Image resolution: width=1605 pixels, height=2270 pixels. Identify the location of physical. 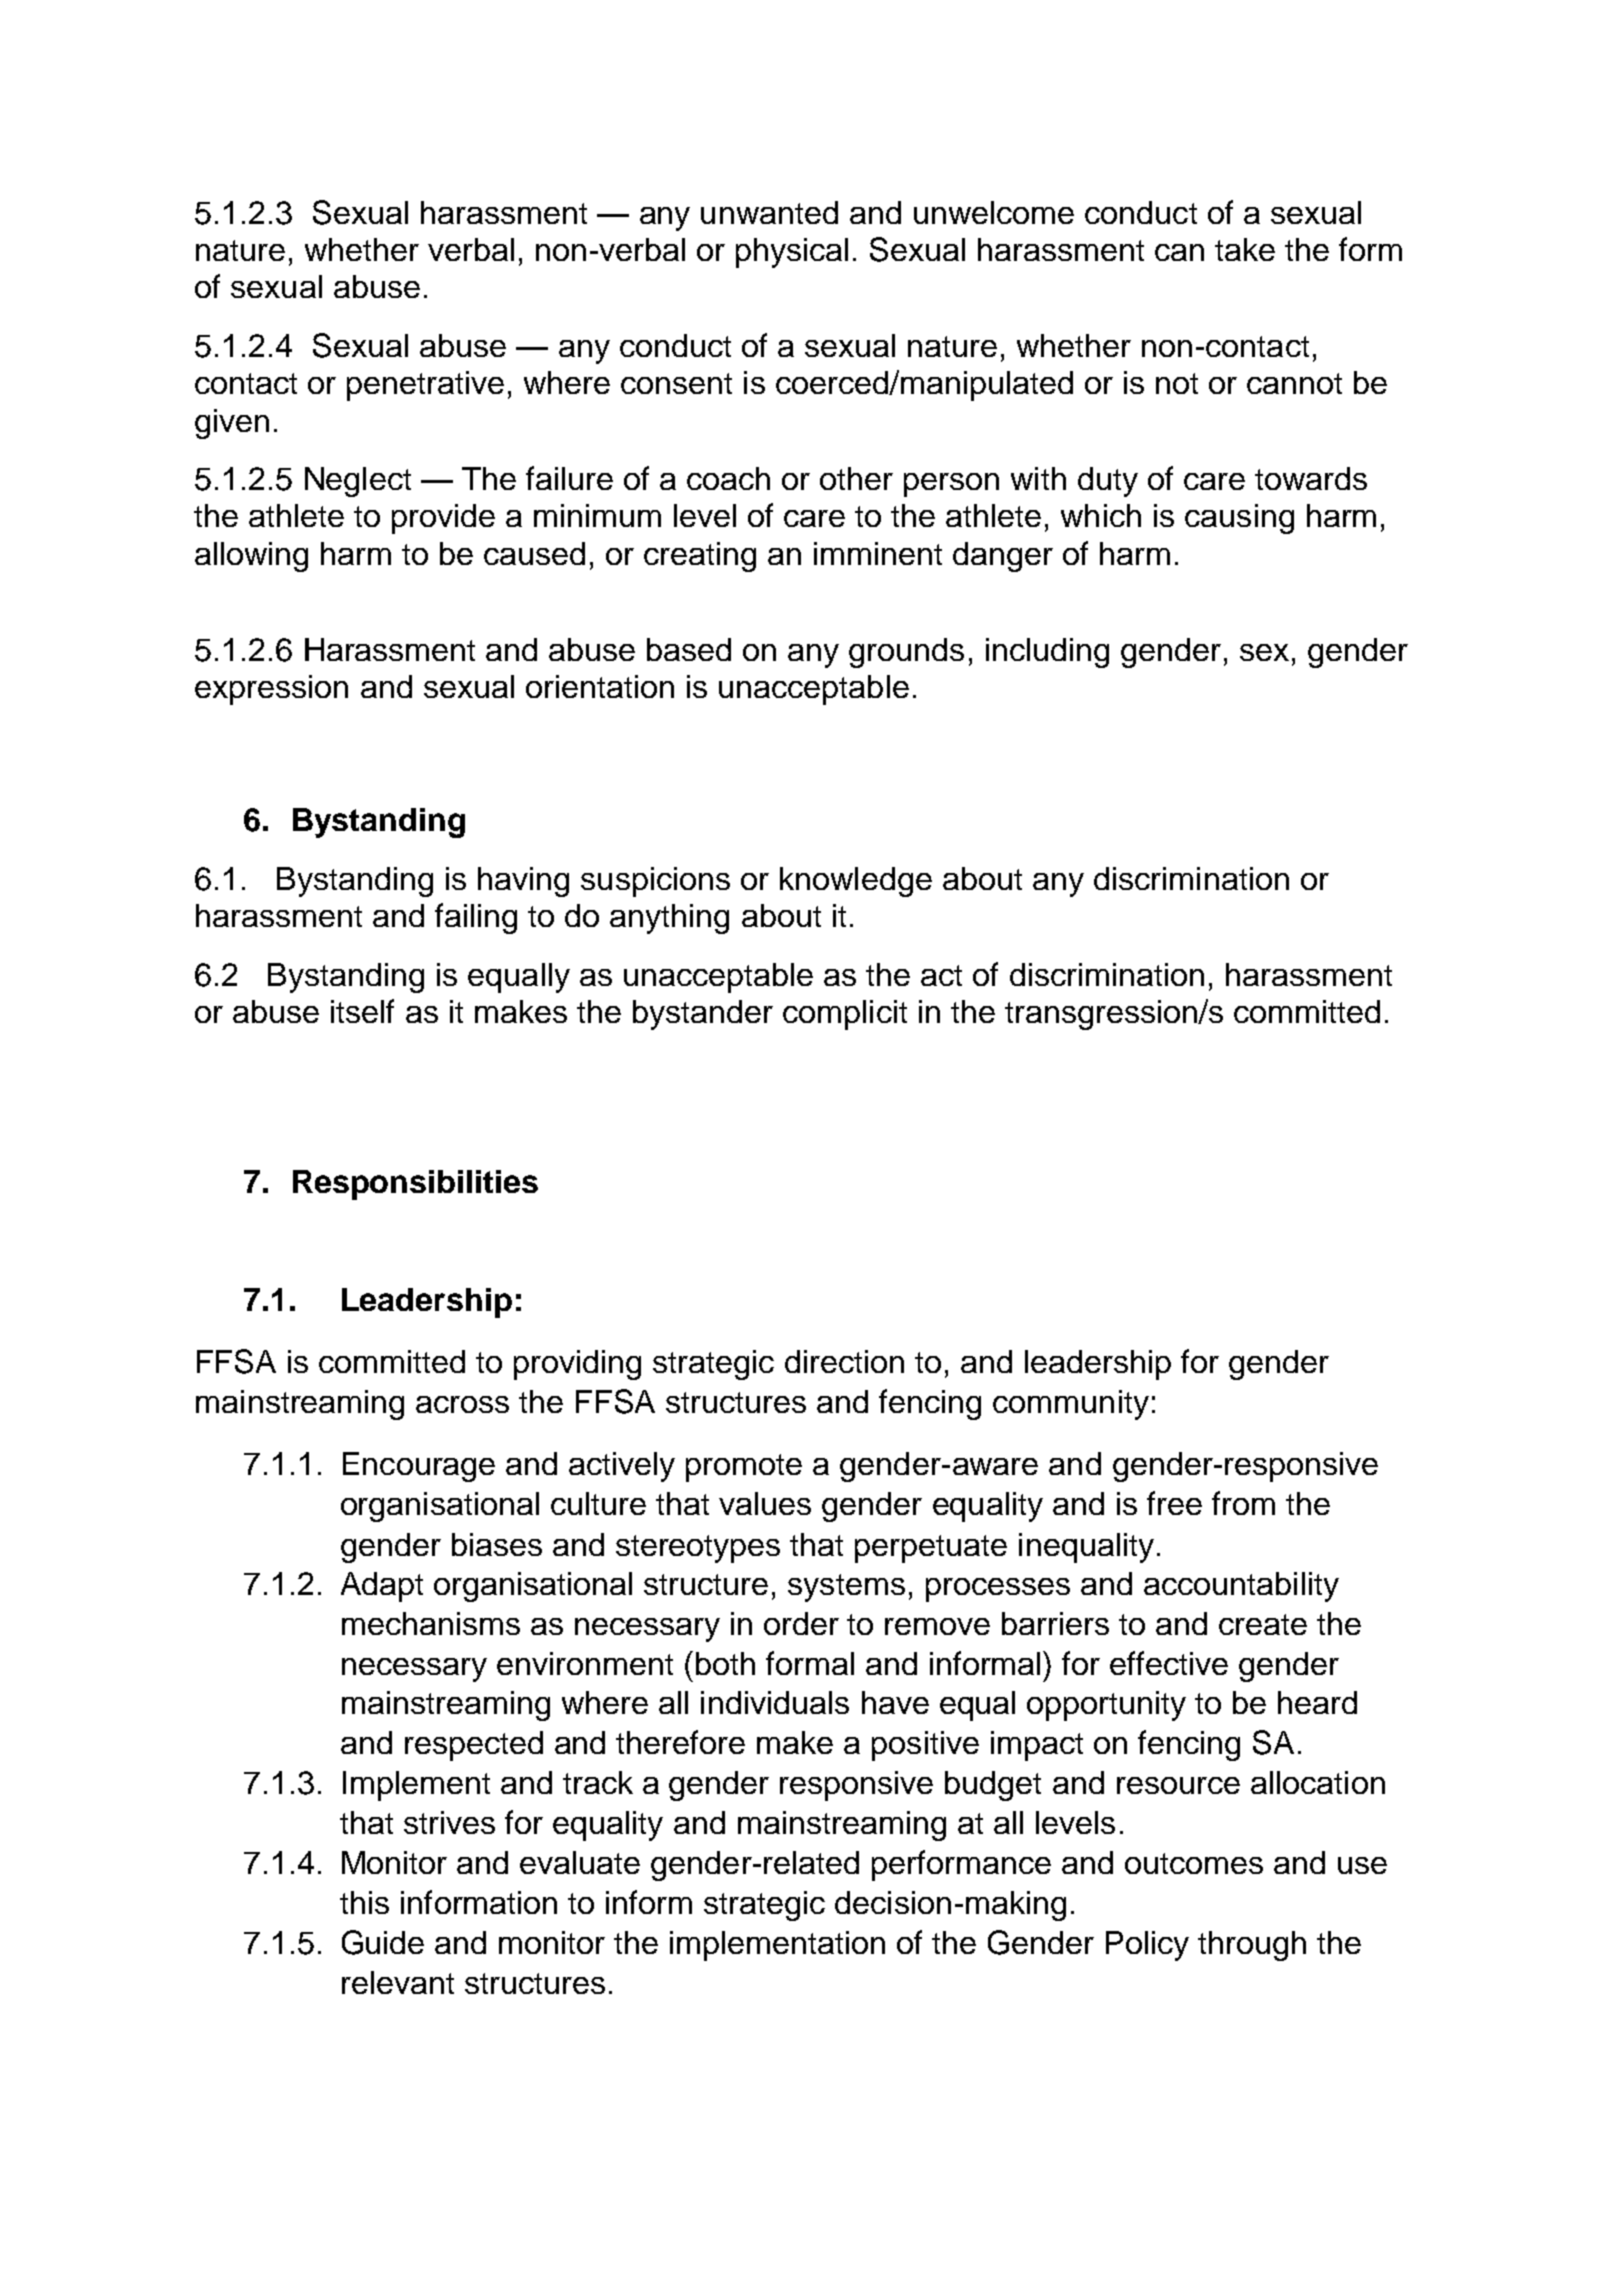
(792, 253).
